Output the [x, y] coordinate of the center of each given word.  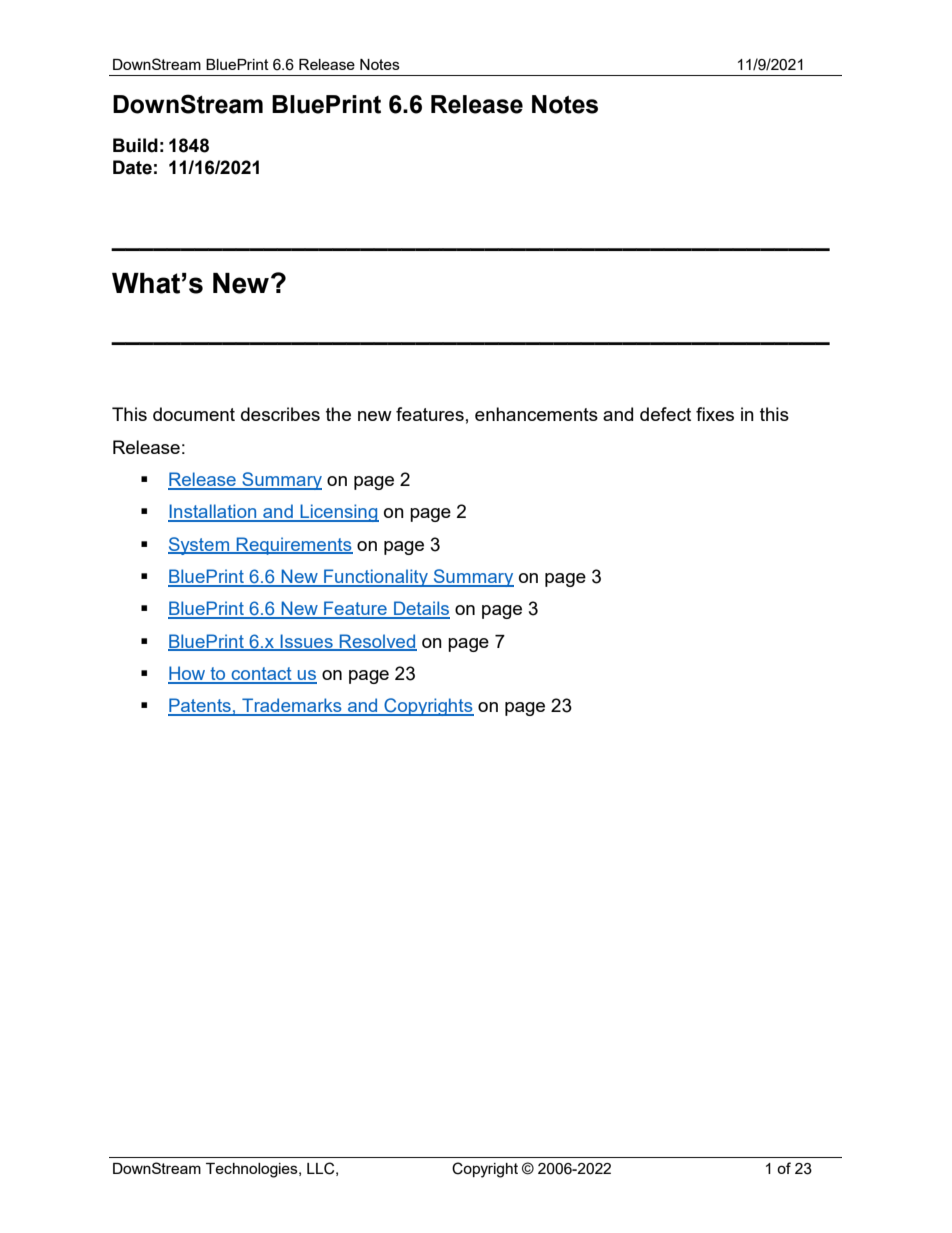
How [188, 674]
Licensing [338, 513]
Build [135, 145]
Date [132, 167]
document [194, 414]
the [338, 414]
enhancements [536, 414]
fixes [715, 414]
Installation [213, 512]
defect [665, 414]
